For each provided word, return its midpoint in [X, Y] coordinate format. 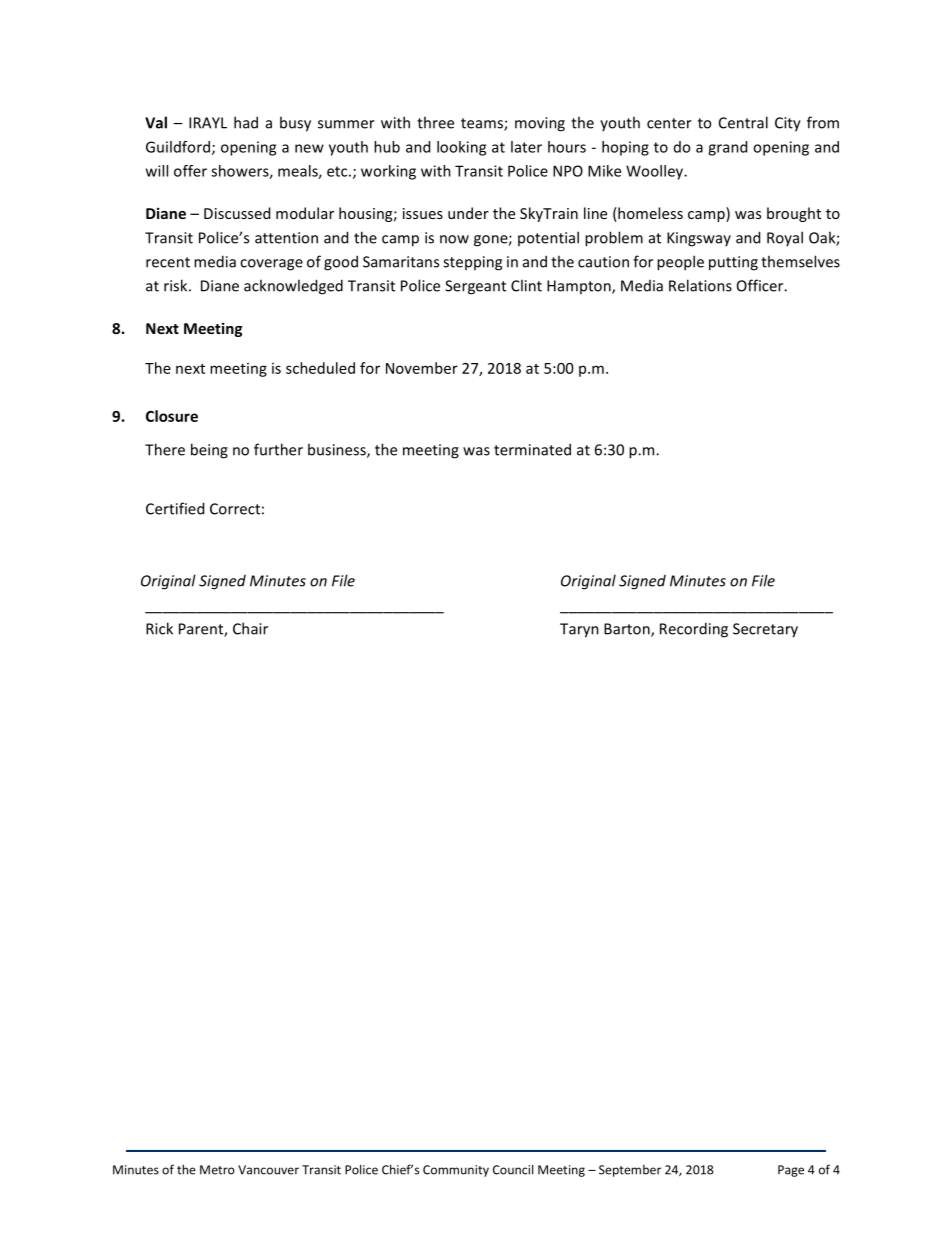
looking [461, 148]
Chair [250, 628]
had [246, 122]
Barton [628, 630]
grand [727, 148]
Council [513, 1169]
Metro [217, 1170]
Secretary [765, 630]
